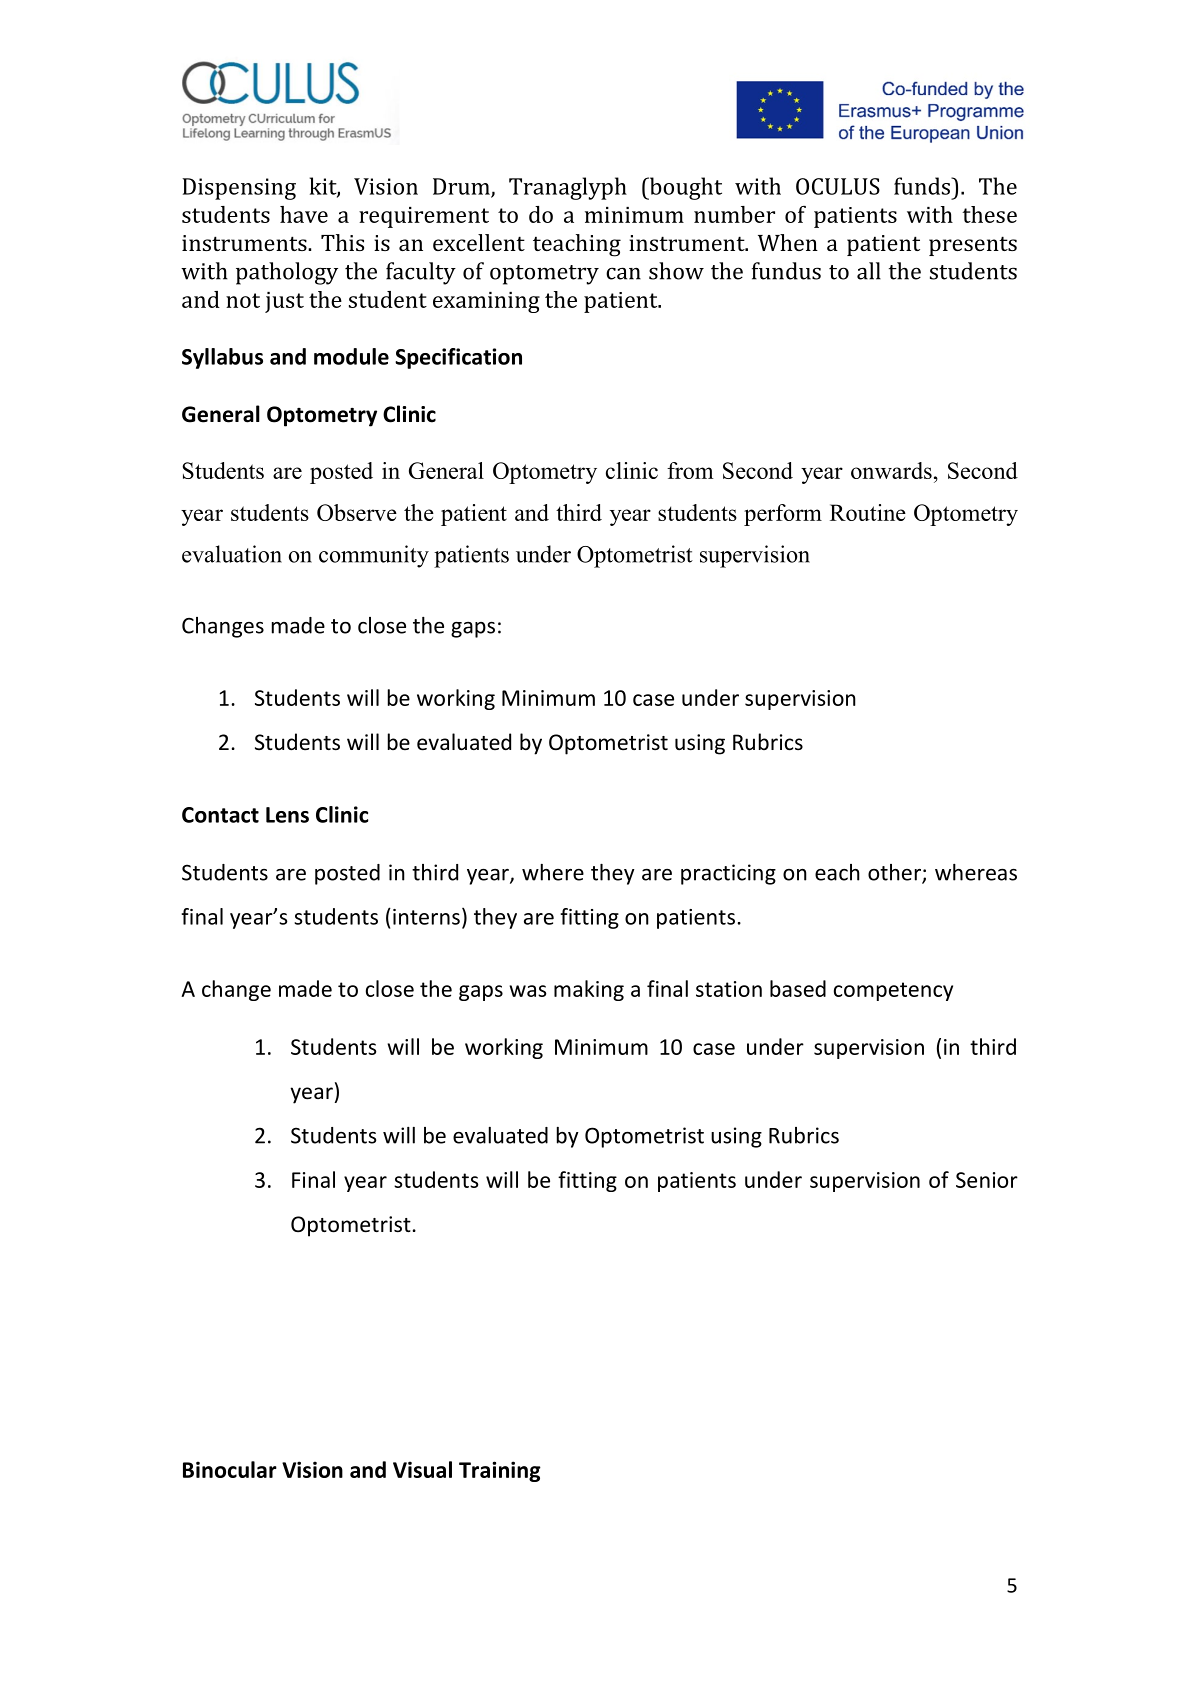 The height and width of the screenshot is (1697, 1199). I want to click on Training, so click(500, 1471).
